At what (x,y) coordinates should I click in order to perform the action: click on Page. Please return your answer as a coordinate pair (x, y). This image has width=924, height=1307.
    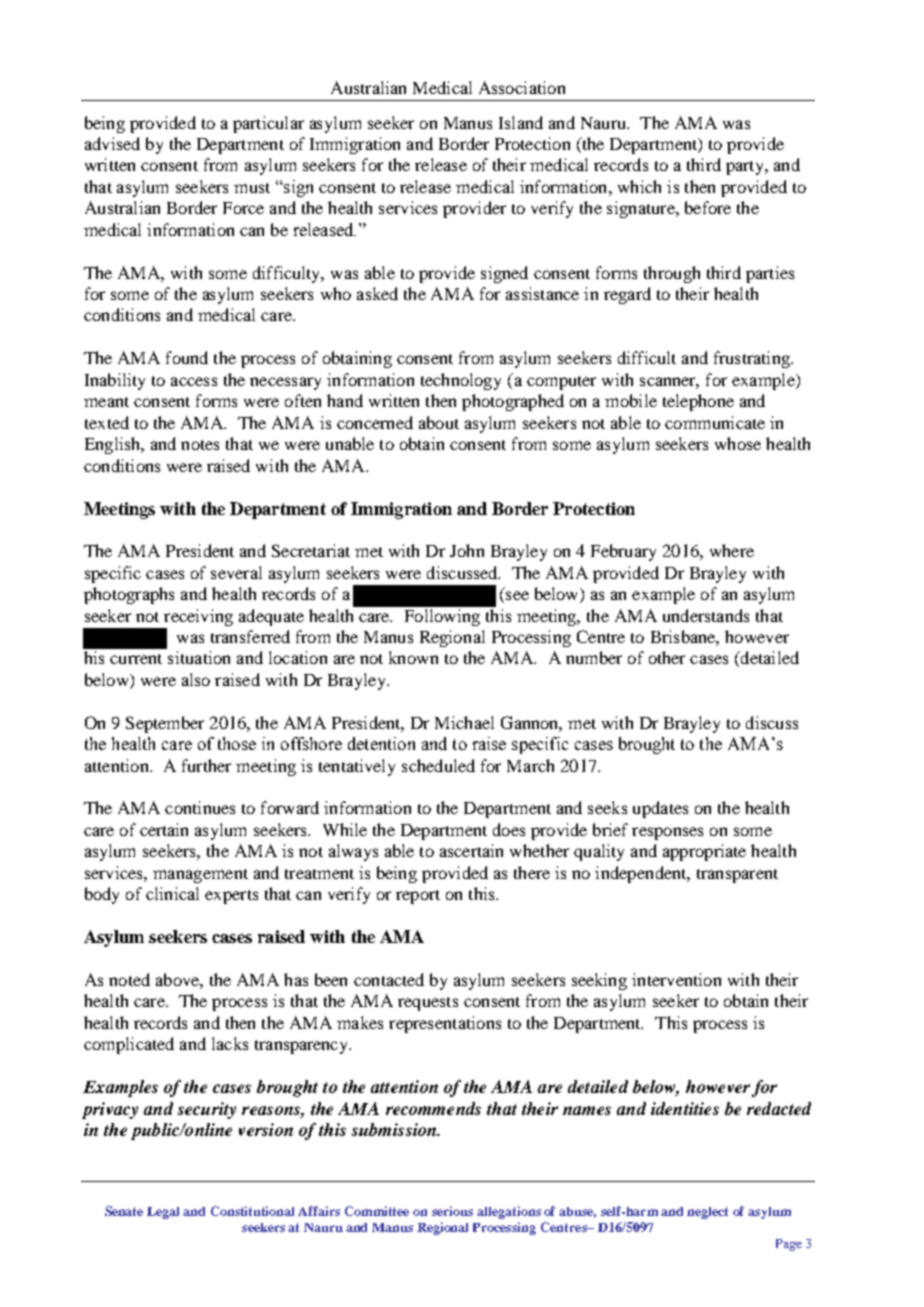
    Looking at the image, I should click on (789, 1245).
